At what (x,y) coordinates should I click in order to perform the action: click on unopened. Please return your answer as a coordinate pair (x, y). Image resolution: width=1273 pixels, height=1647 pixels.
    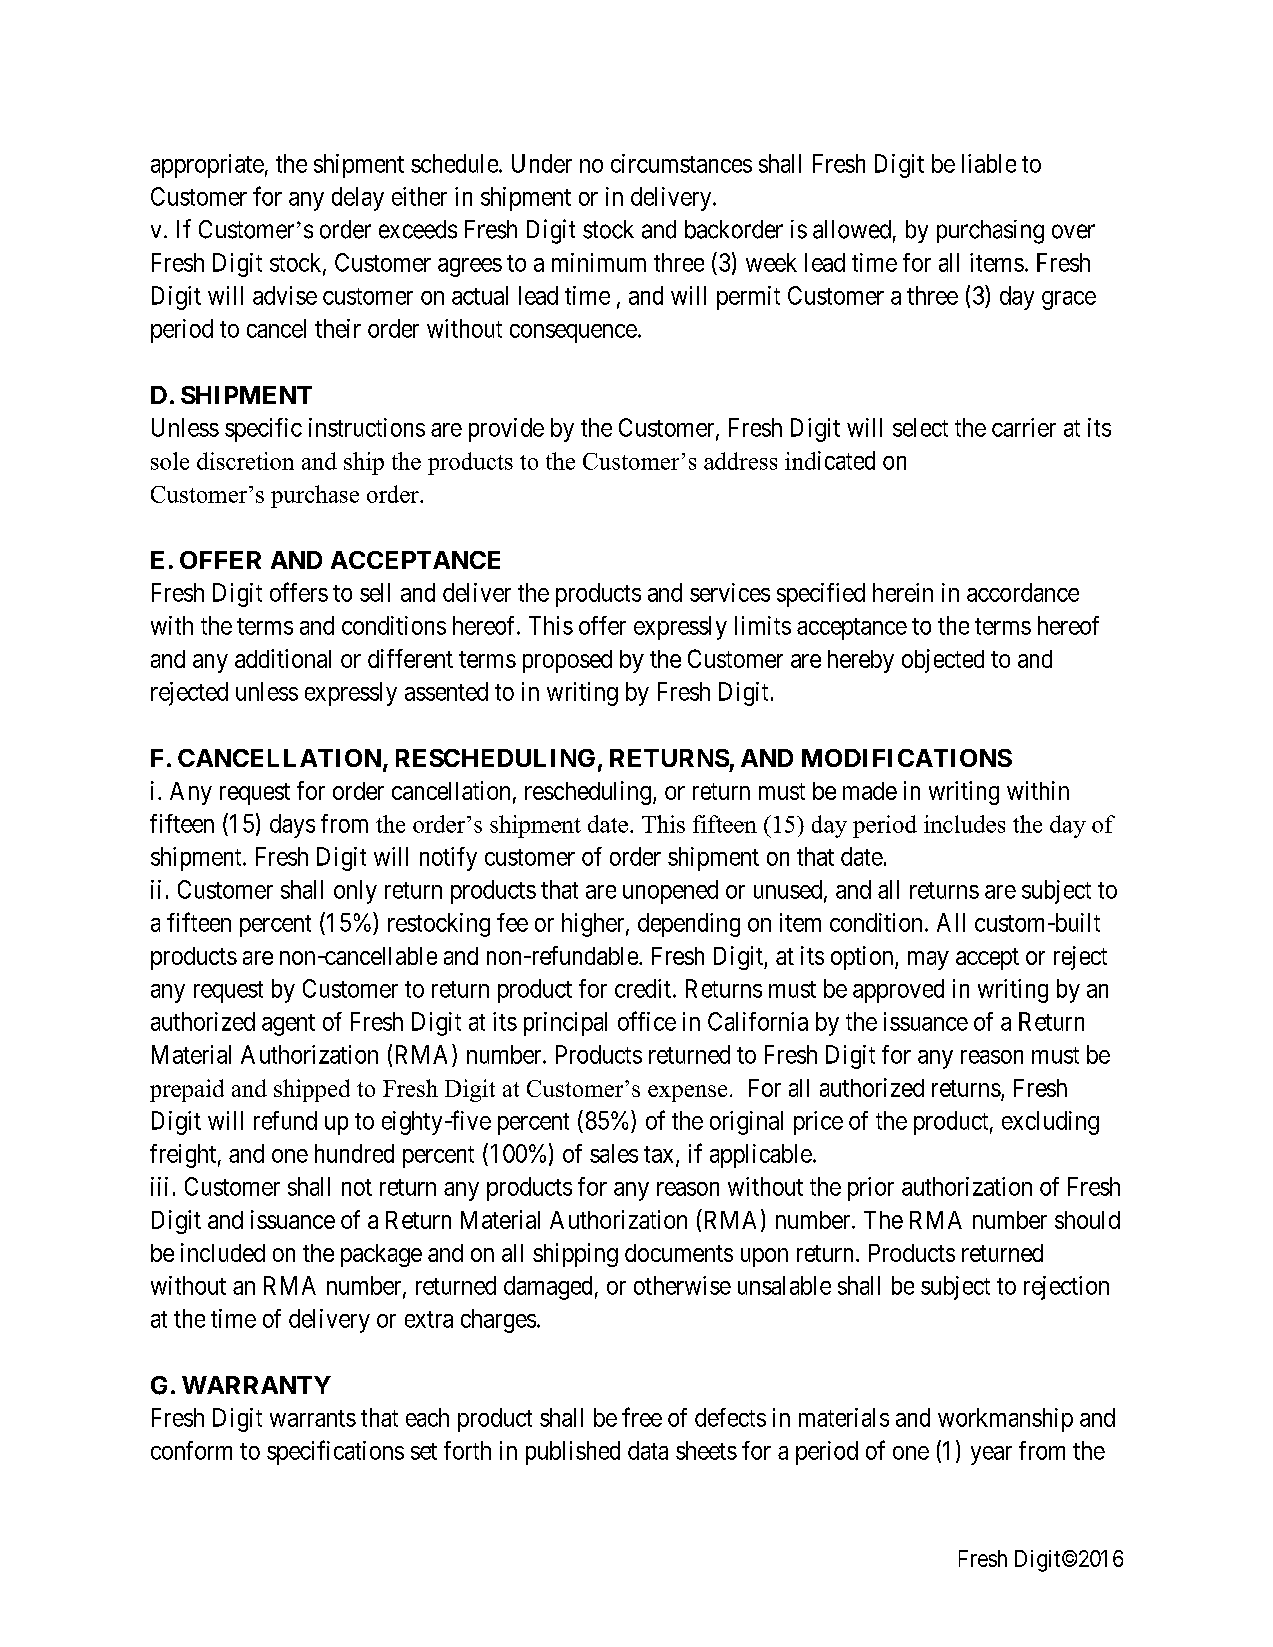
    Looking at the image, I should click on (670, 892).
